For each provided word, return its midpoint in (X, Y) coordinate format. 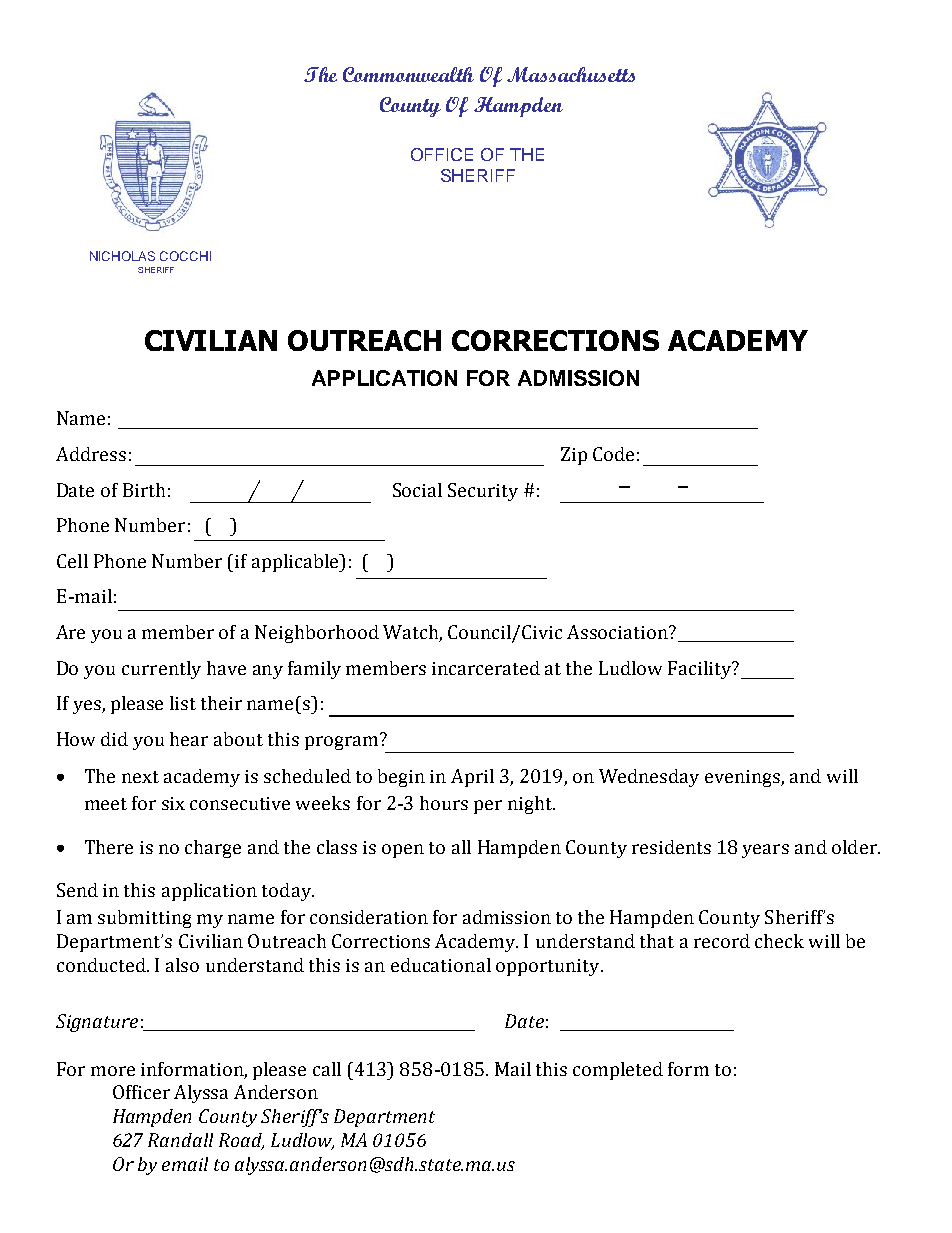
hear (189, 739)
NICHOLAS (122, 256)
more (113, 1071)
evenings (743, 778)
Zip (574, 456)
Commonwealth (408, 74)
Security (483, 492)
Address (91, 454)
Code (613, 454)
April (472, 778)
